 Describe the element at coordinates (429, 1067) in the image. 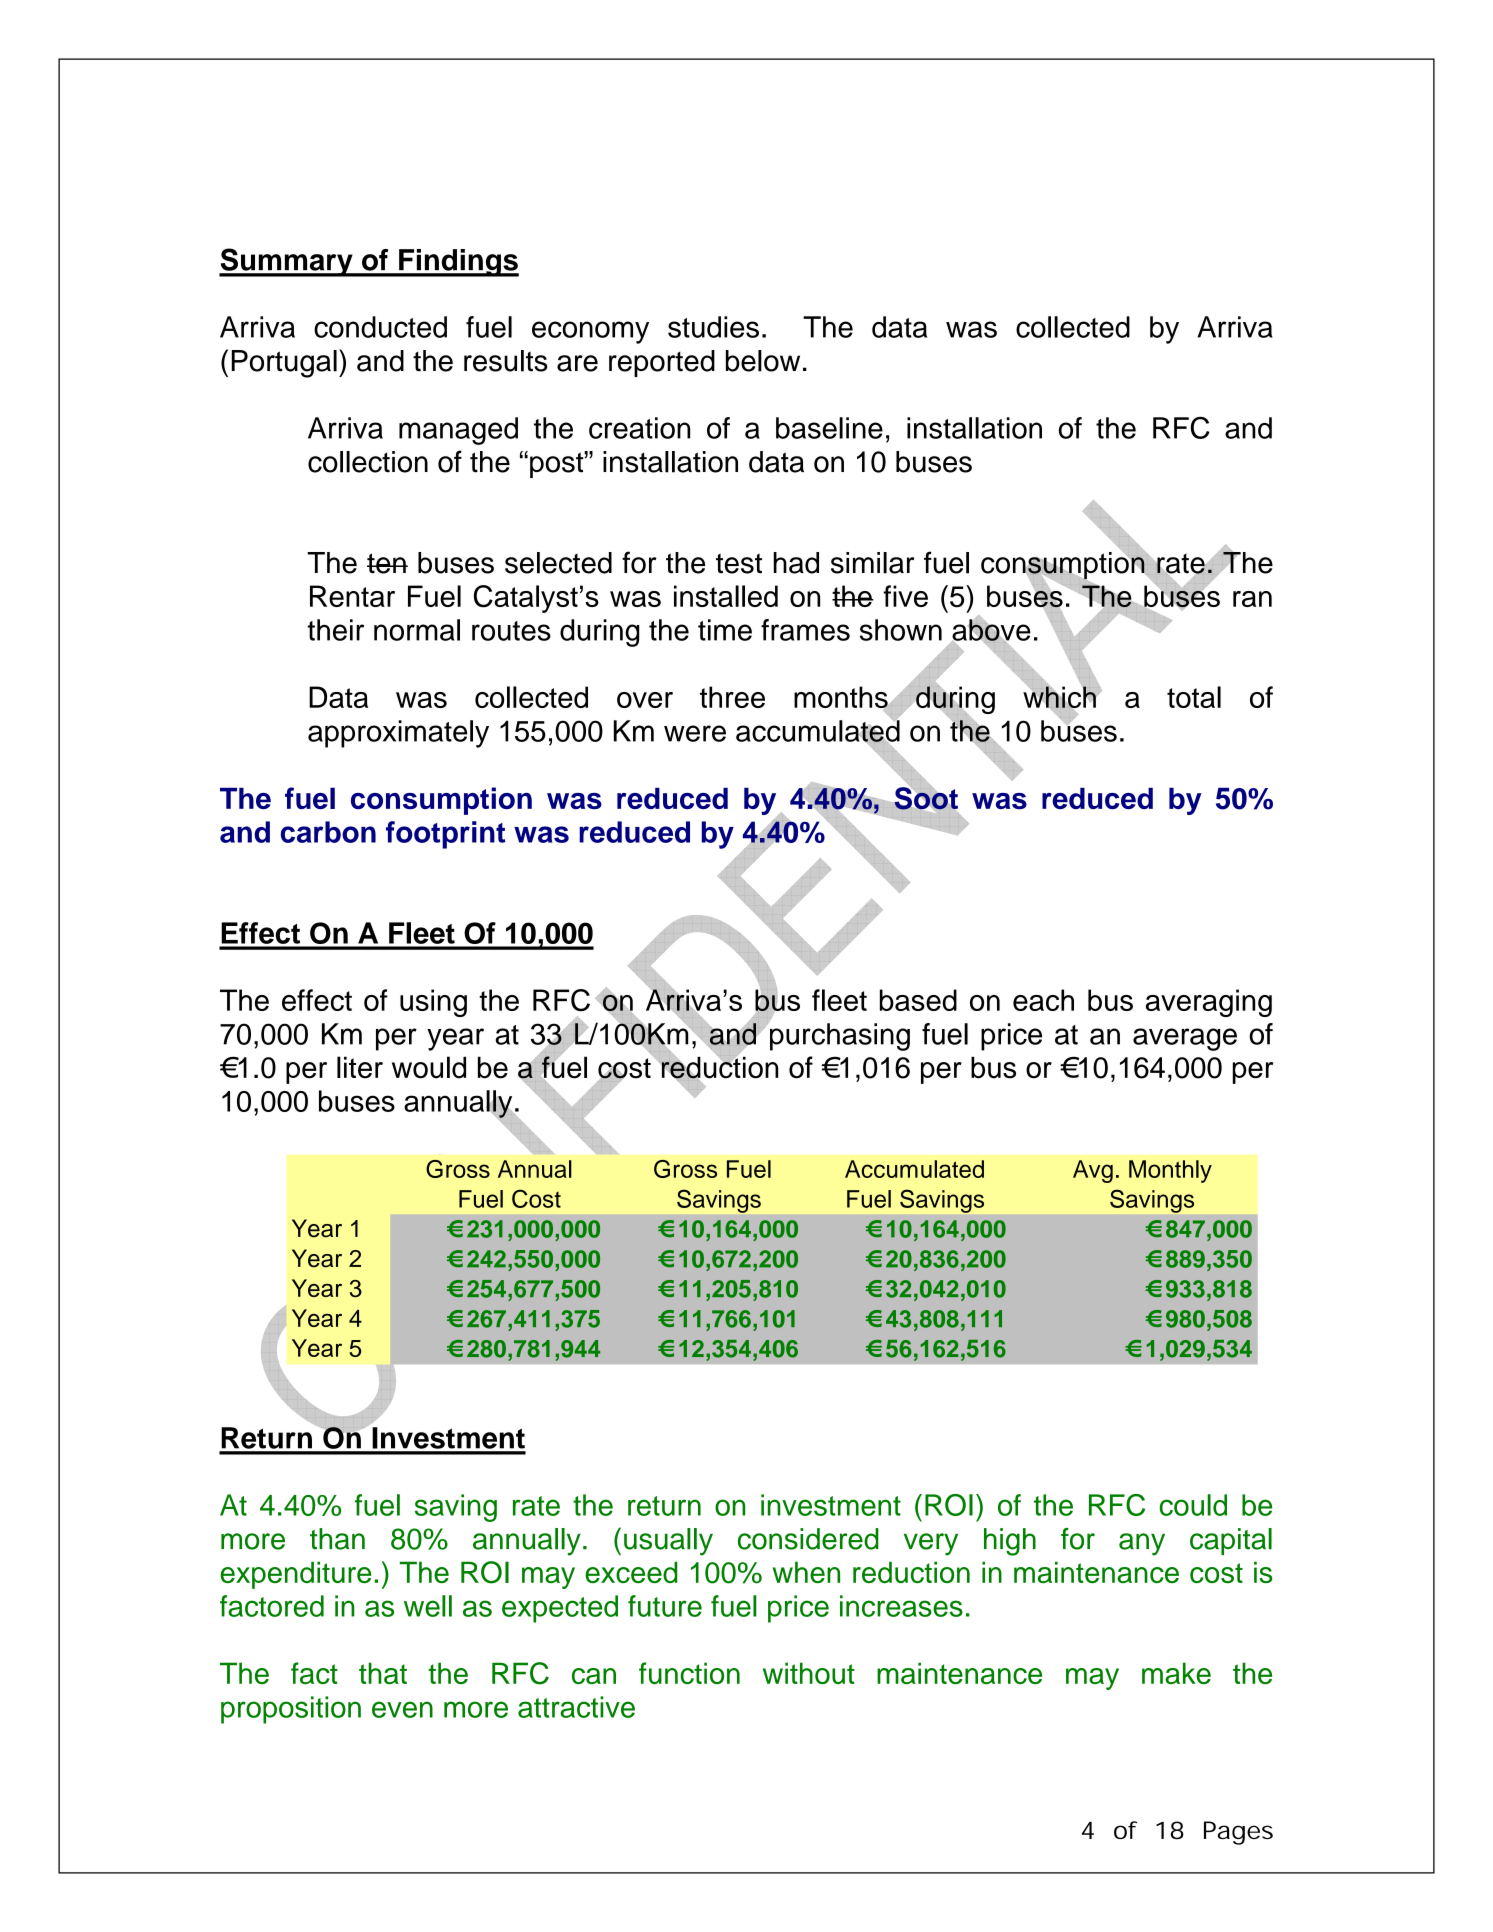

I see `would` at that location.
